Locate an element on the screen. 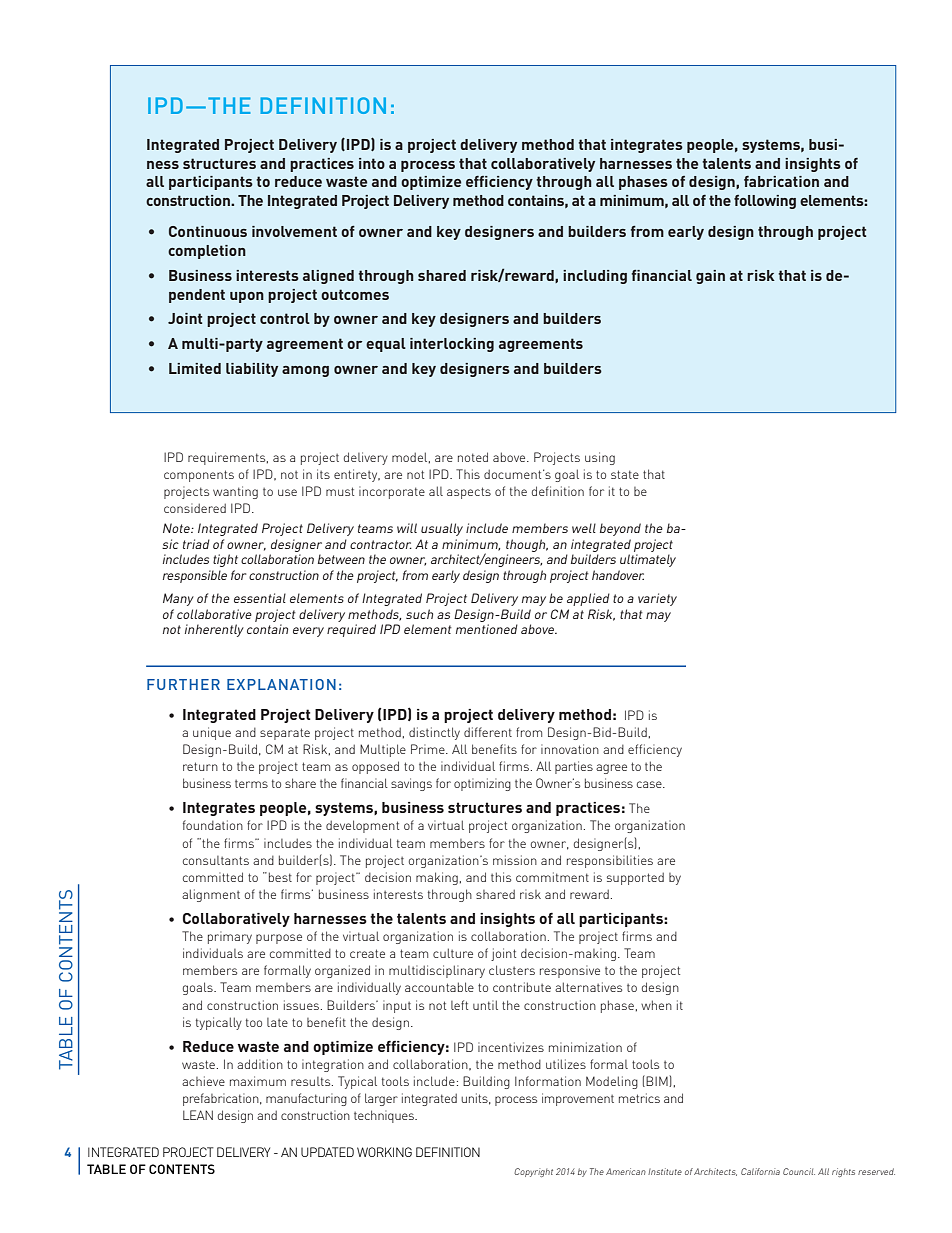 This screenshot has width=952, height=1233. state is located at coordinates (625, 474).
